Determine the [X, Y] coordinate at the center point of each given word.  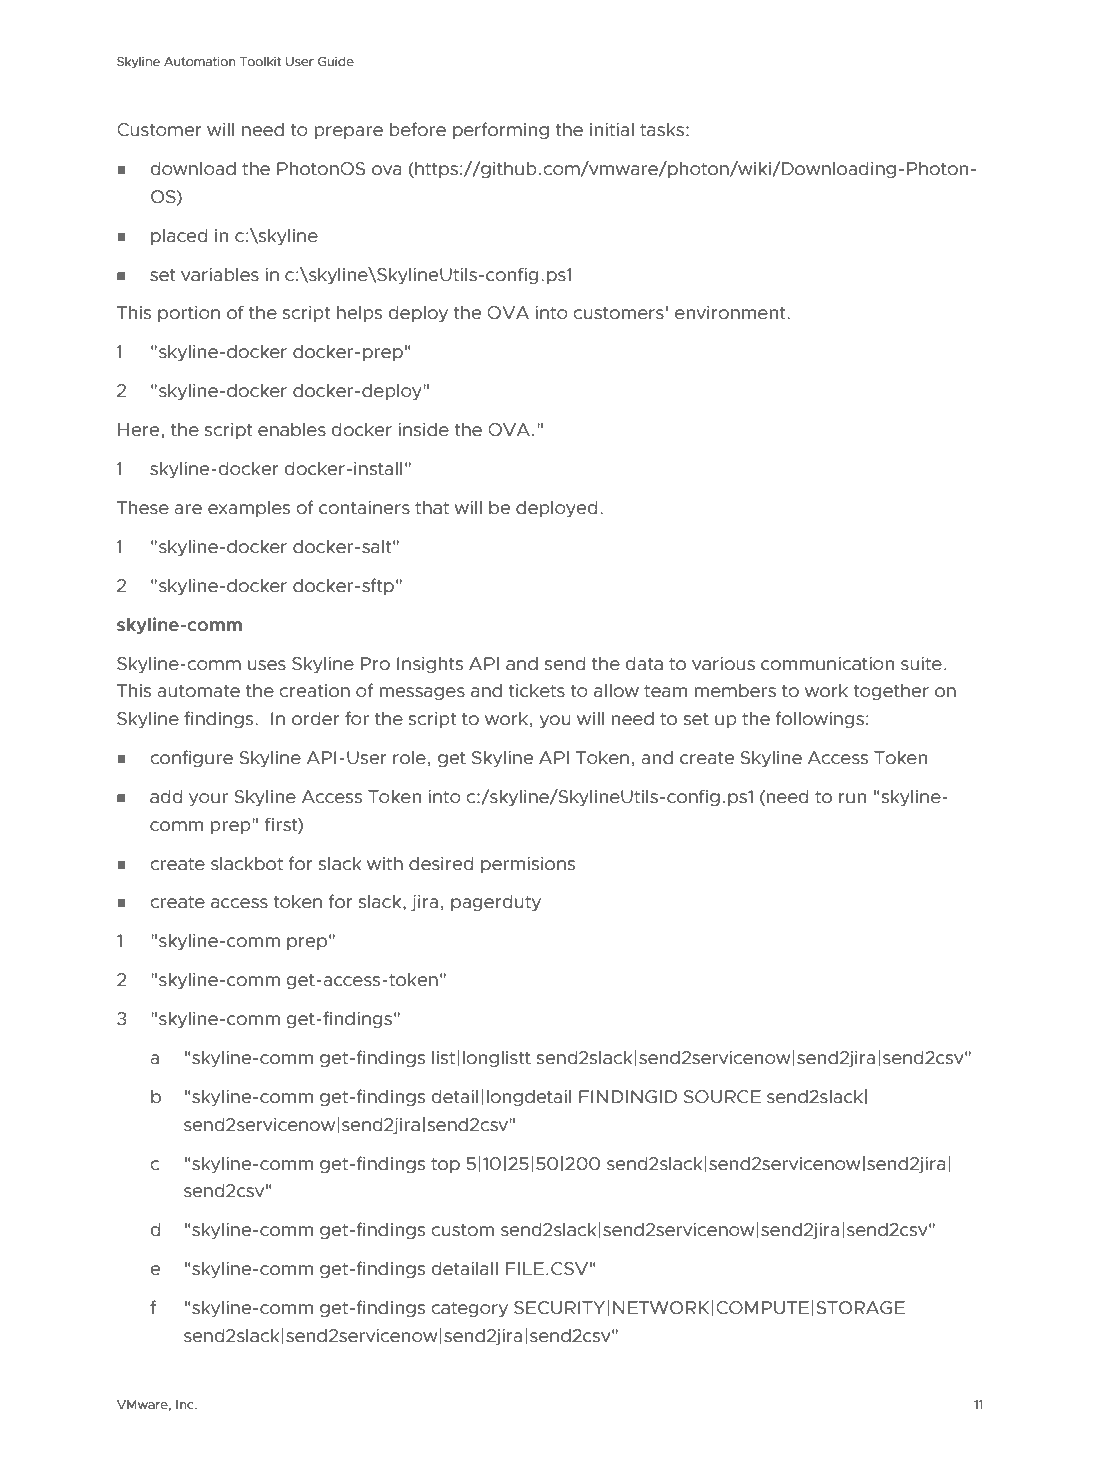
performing [501, 130]
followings [820, 719]
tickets [536, 691]
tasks [663, 130]
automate [198, 691]
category [469, 1309]
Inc [186, 1404]
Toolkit [260, 61]
